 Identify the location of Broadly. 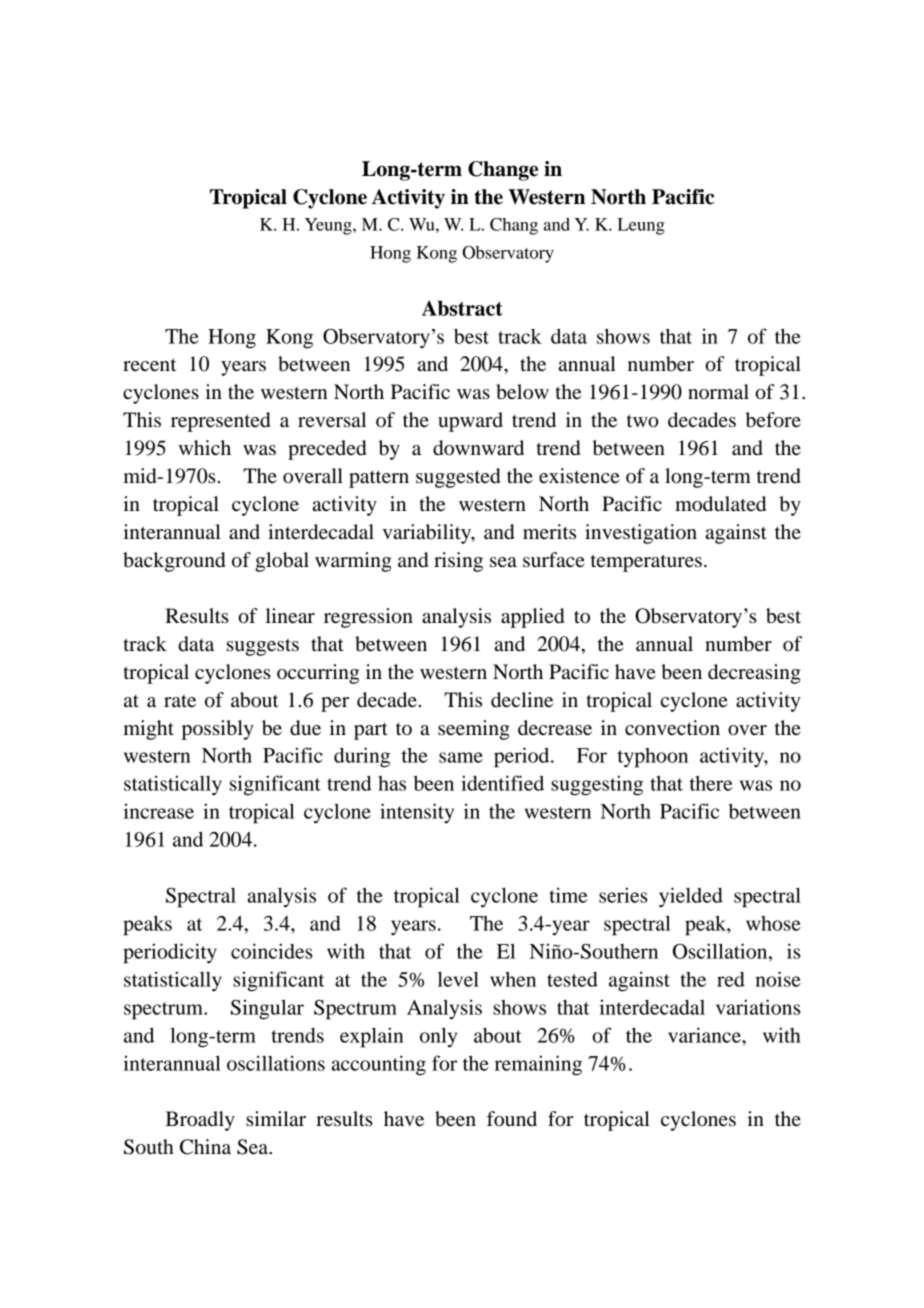
(200, 1121).
